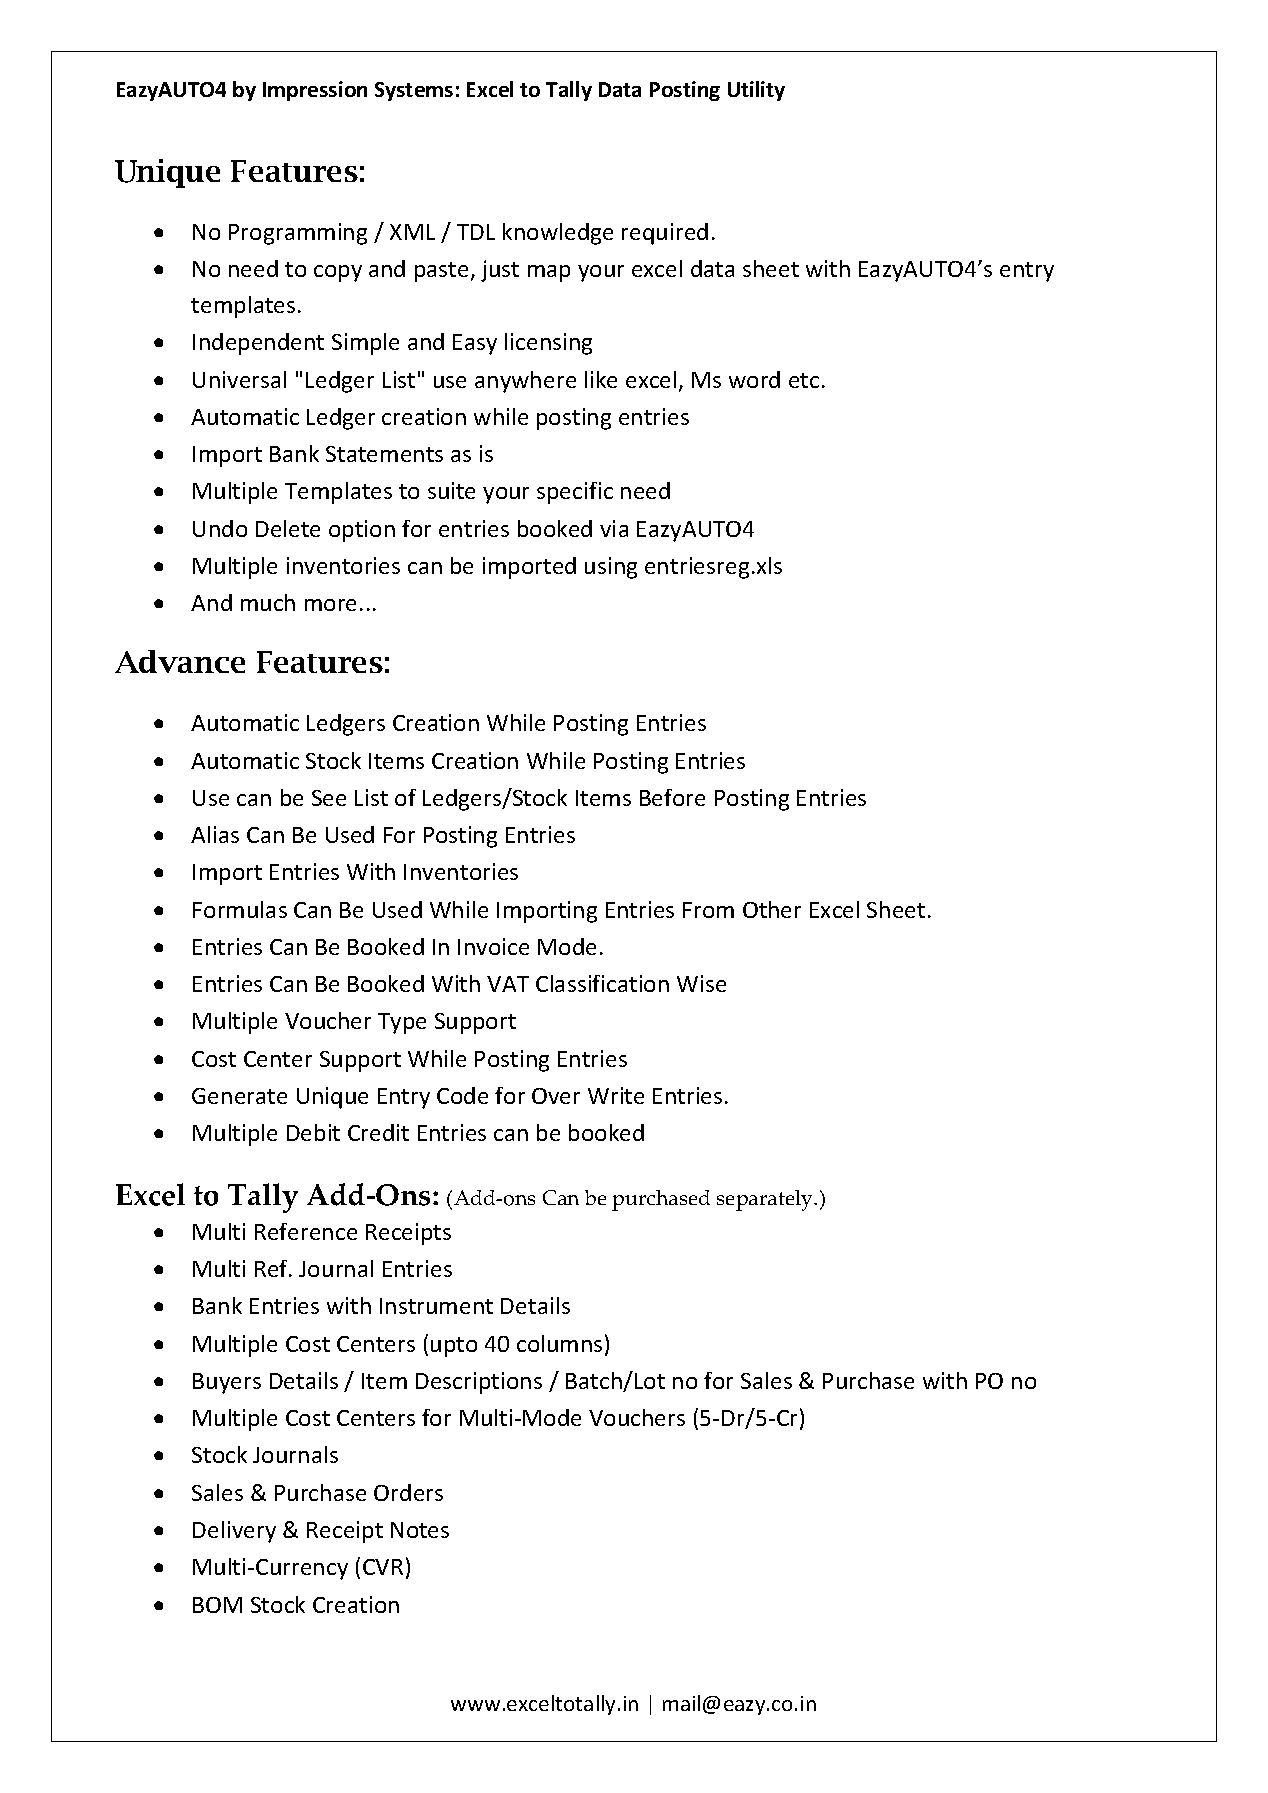 This page has height=1793, width=1268. I want to click on Delivery, so click(234, 1532).
